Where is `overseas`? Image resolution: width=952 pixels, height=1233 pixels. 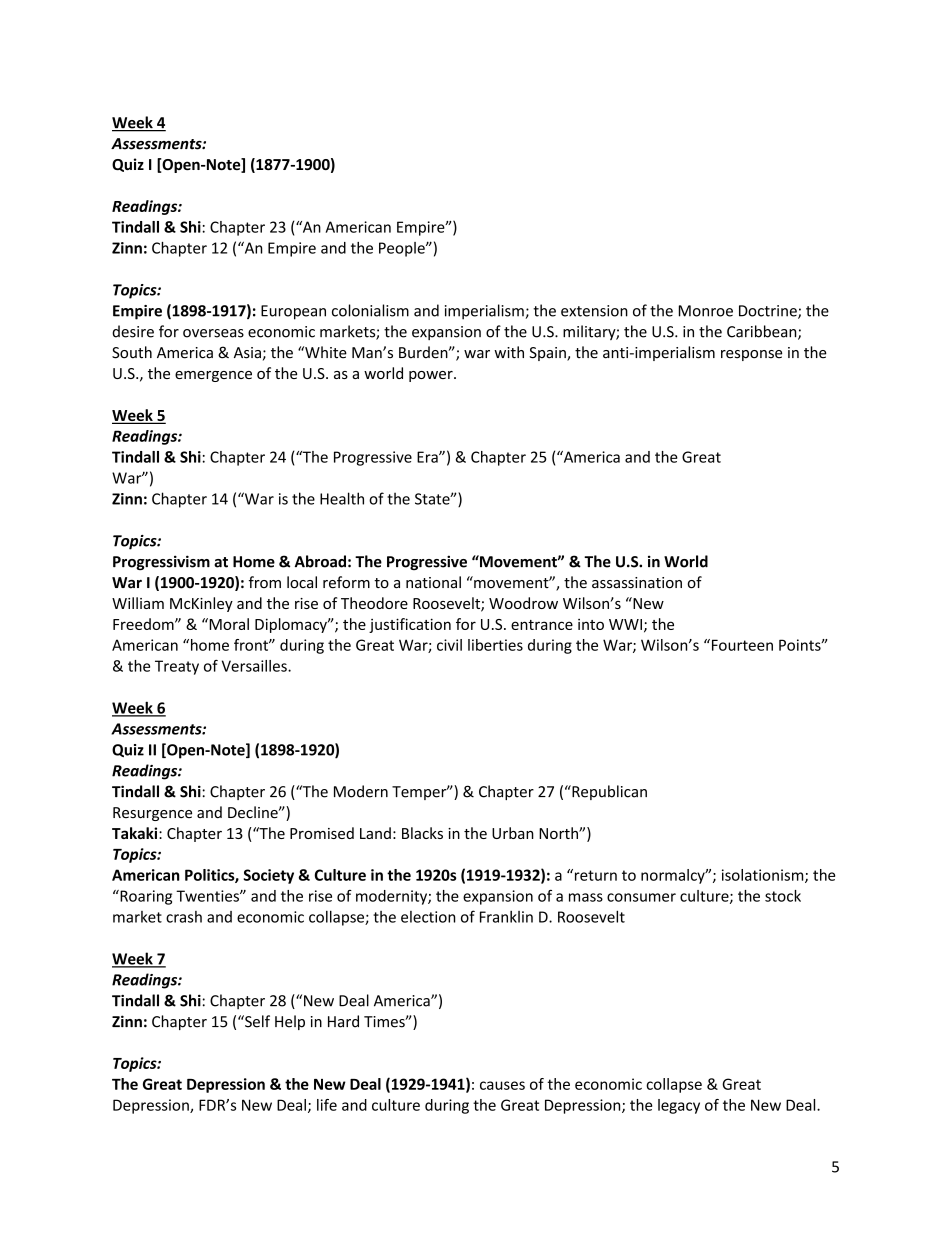
overseas is located at coordinates (213, 333).
